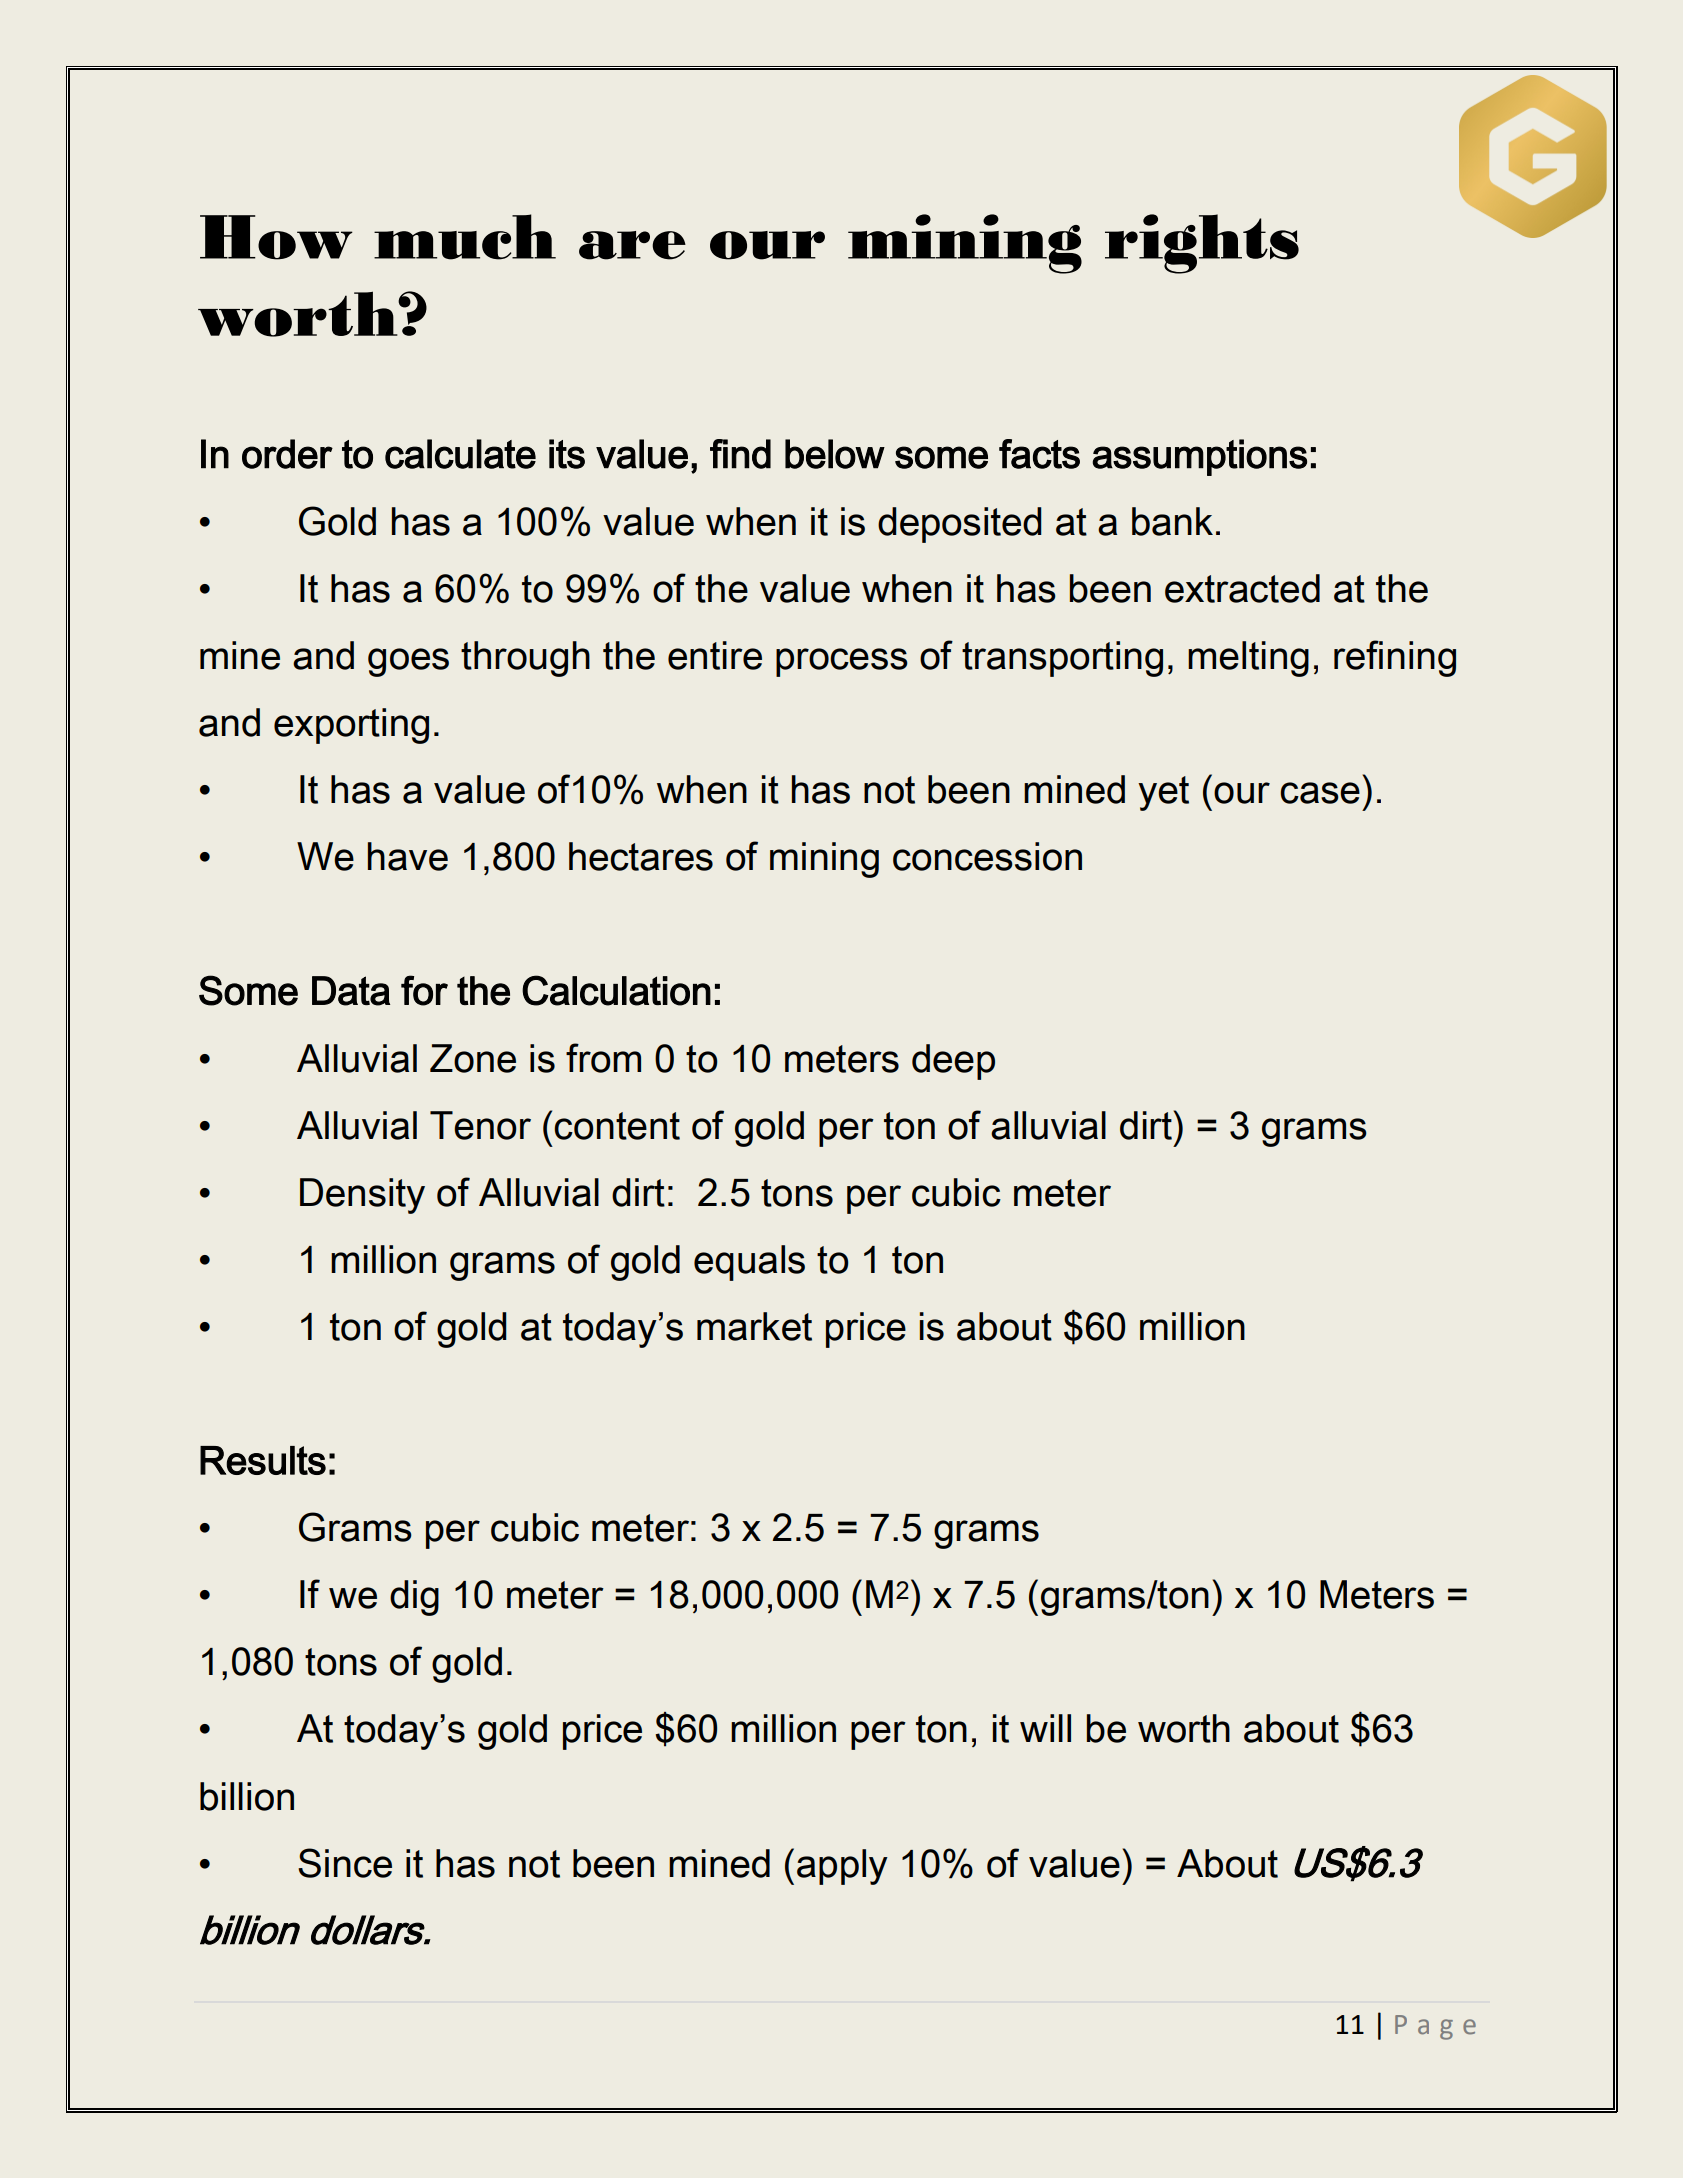 The height and width of the page is (2178, 1683). What do you see at coordinates (465, 237) in the page?
I see `much` at bounding box center [465, 237].
